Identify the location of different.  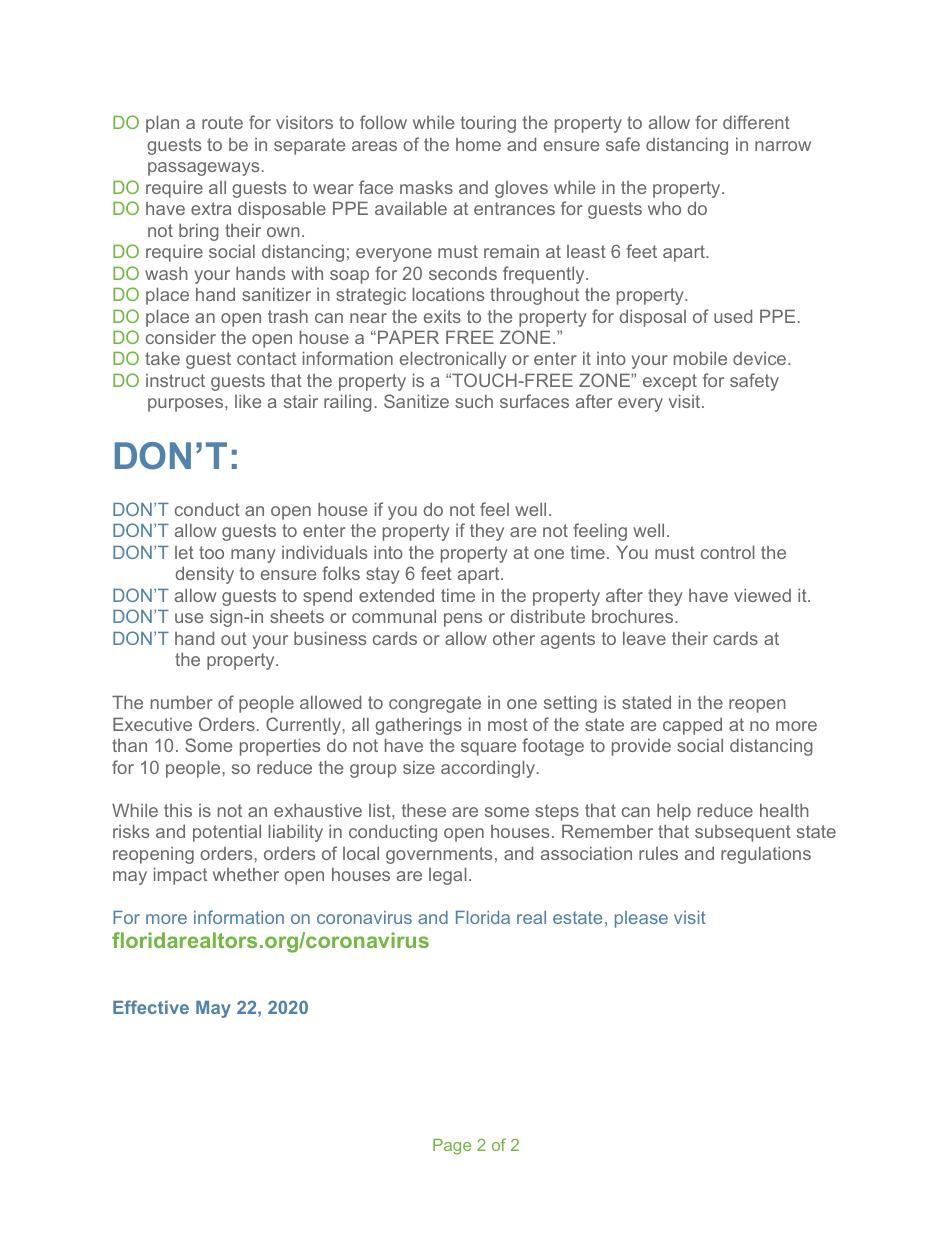
(756, 122).
